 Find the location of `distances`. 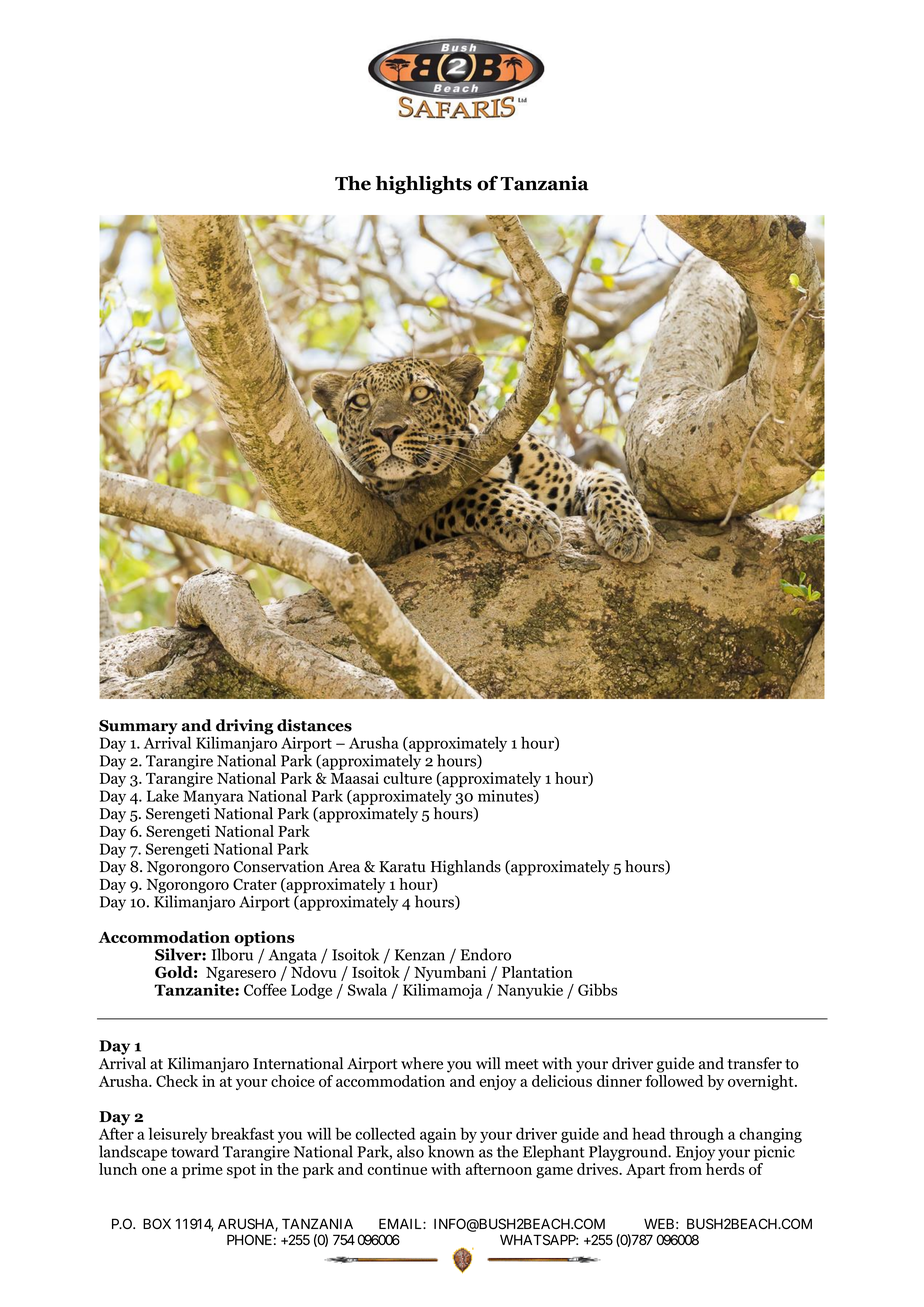

distances is located at coordinates (314, 725).
